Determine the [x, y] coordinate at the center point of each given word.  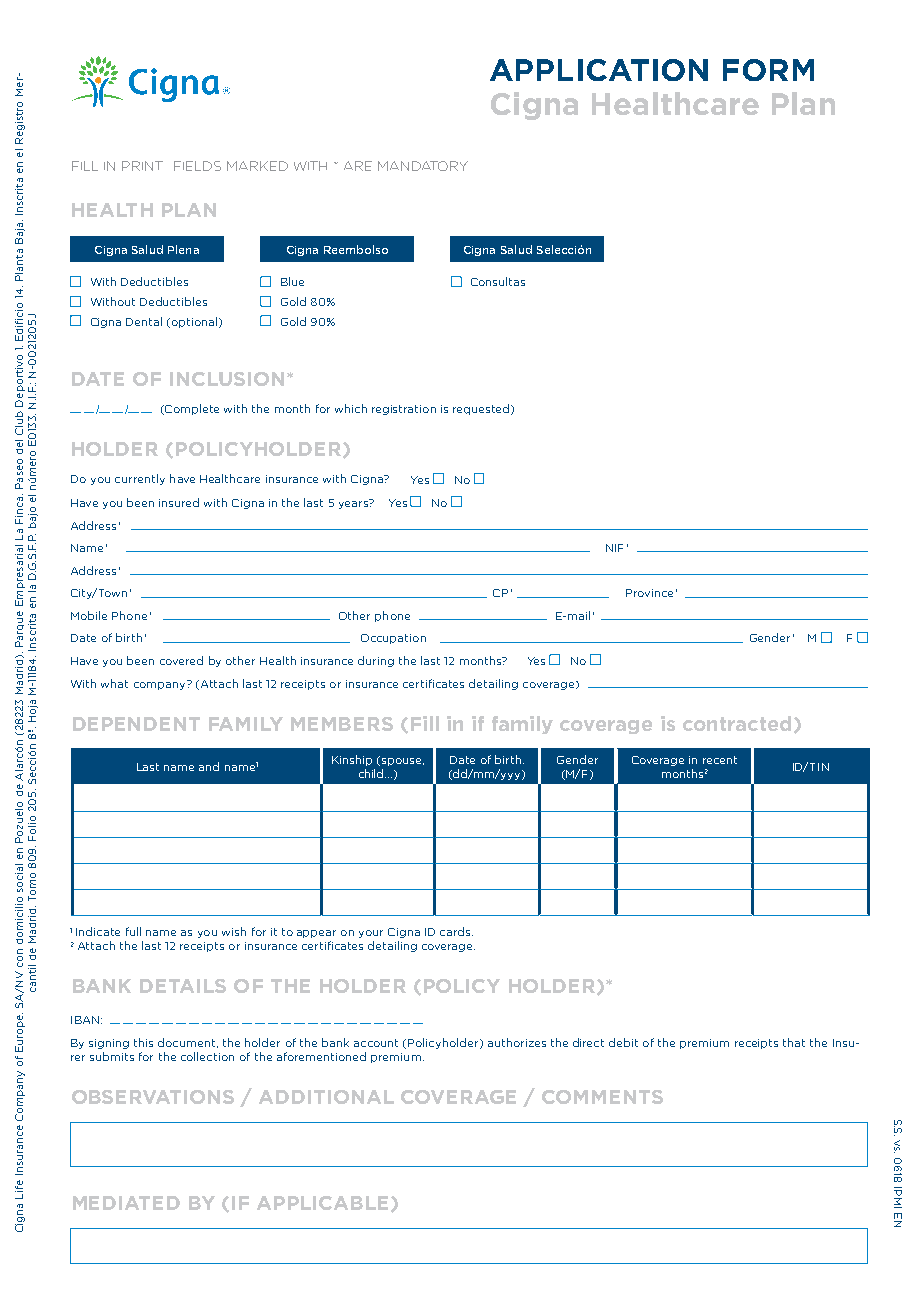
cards [456, 931]
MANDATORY [423, 166]
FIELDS [197, 166]
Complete [191, 409]
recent [720, 760]
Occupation [393, 639]
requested [481, 409]
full [133, 931]
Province [649, 593]
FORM [768, 70]
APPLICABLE [322, 1203]
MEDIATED [126, 1203]
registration [404, 410]
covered [181, 660]
